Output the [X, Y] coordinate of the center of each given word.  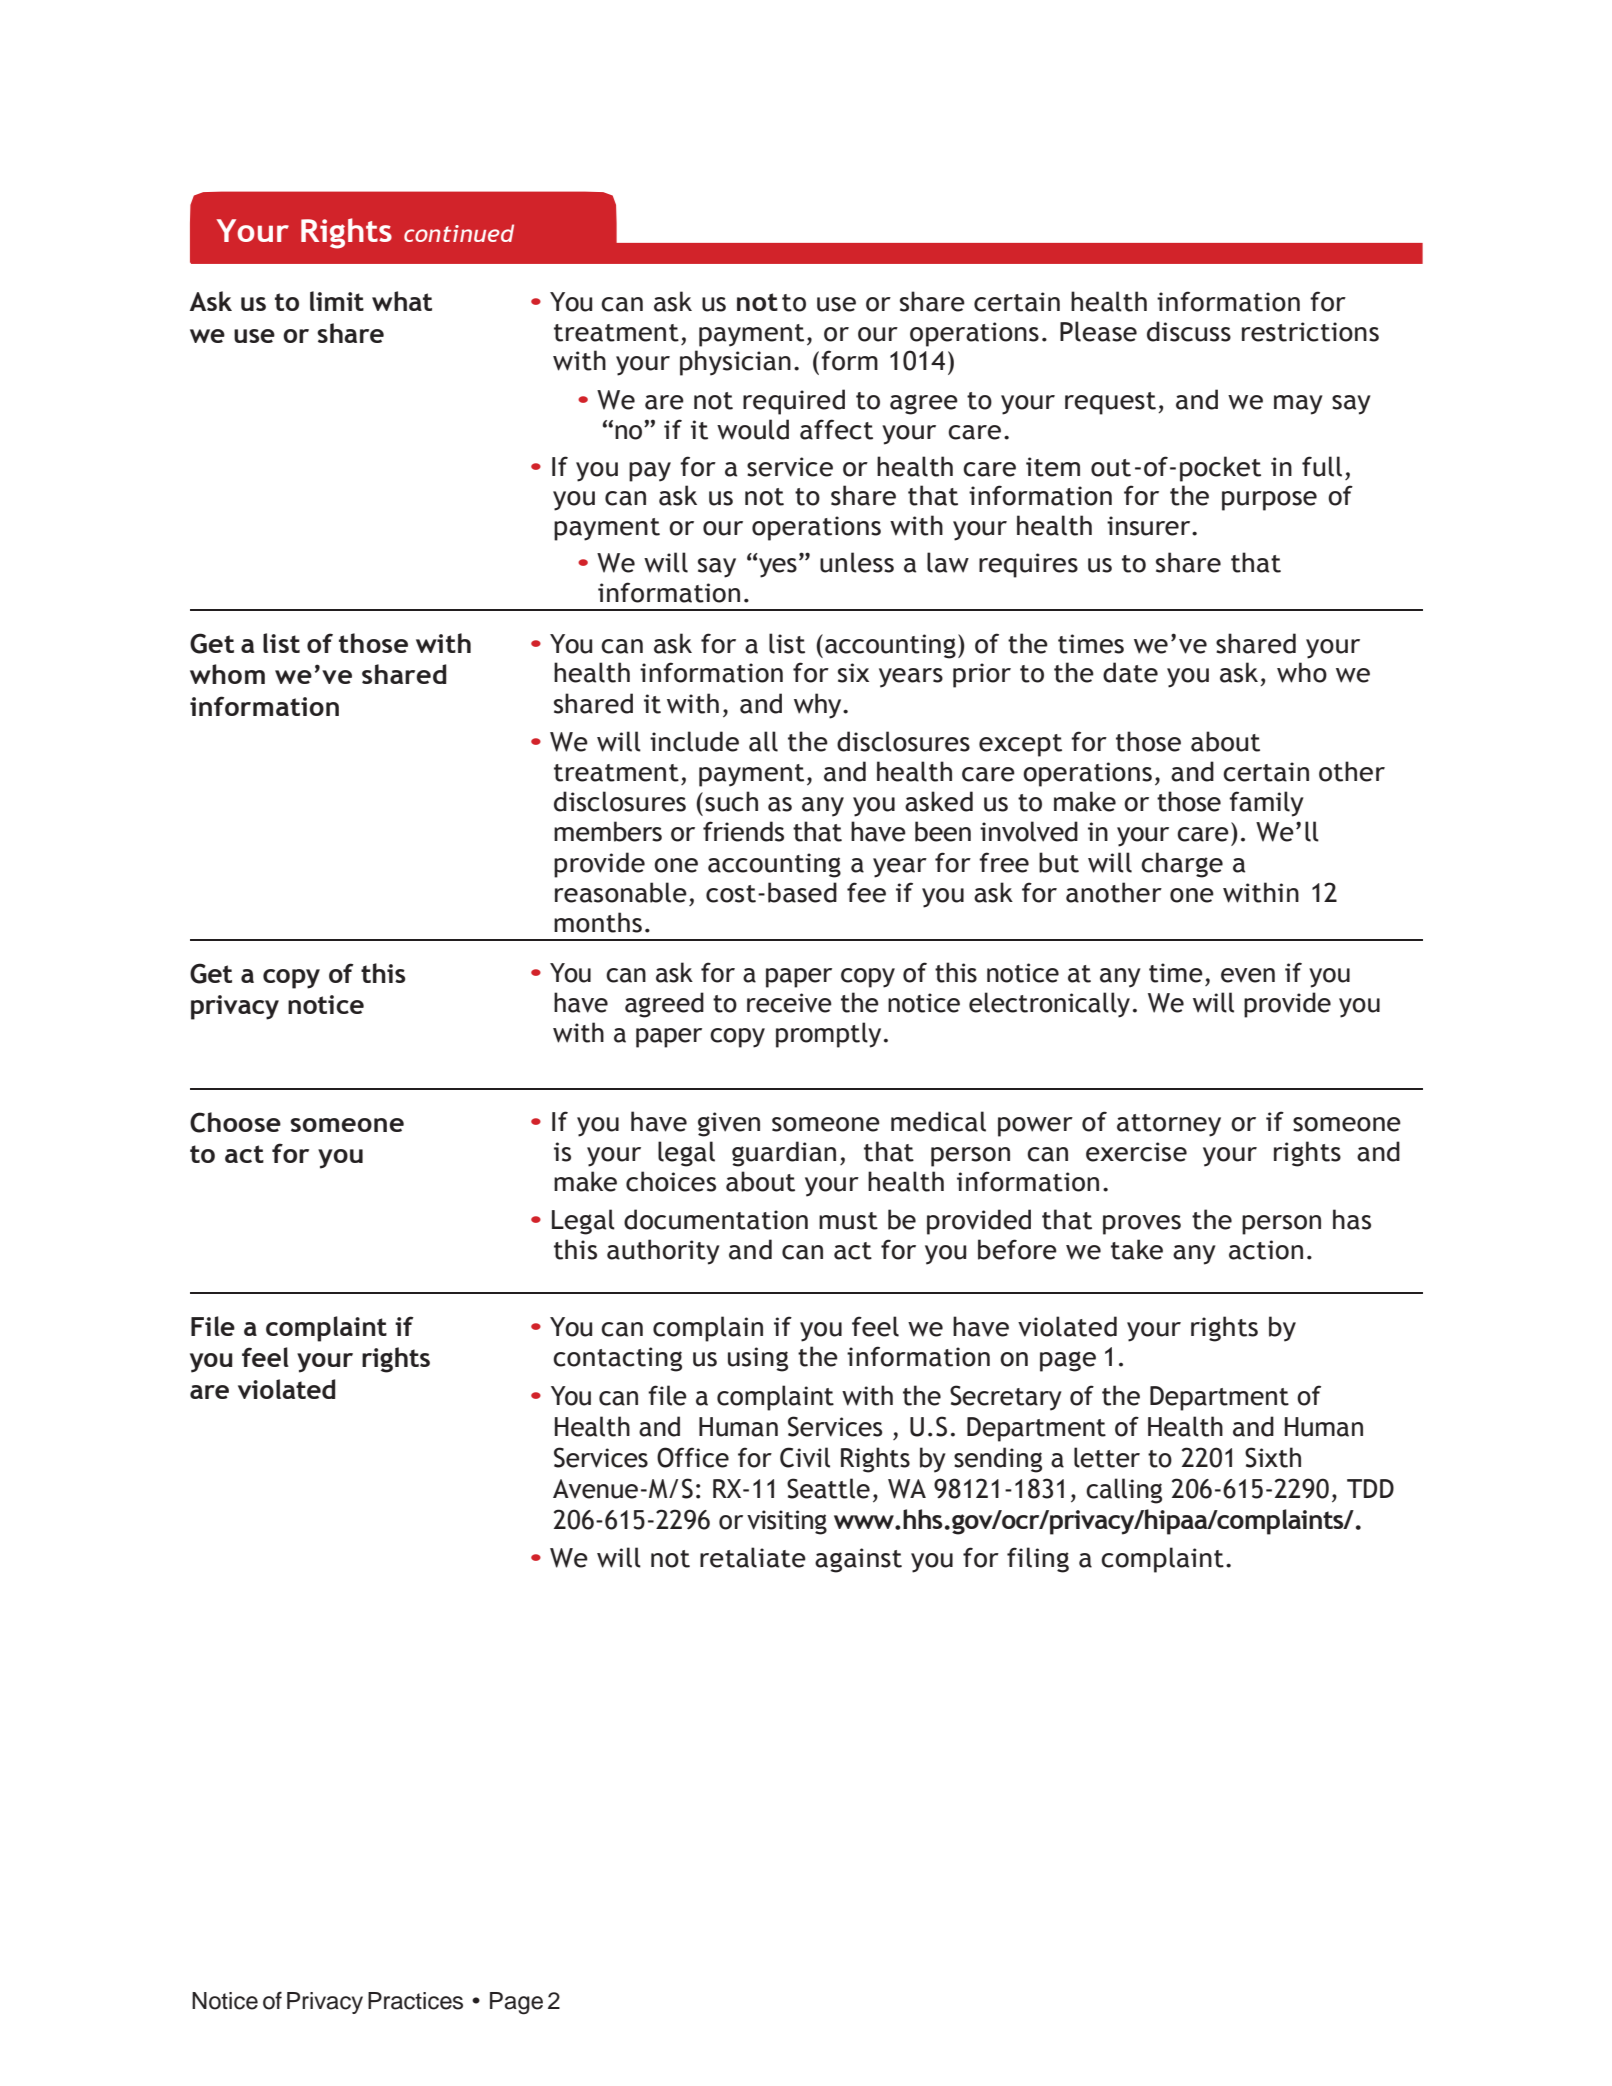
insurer [1150, 526]
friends [743, 831]
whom [227, 674]
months [598, 922]
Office [693, 1457]
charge [1182, 865]
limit [337, 301]
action [1266, 1250]
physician [735, 363]
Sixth [1273, 1457]
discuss [1189, 331]
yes [778, 568]
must [848, 1221]
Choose [235, 1122]
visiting [787, 1522]
